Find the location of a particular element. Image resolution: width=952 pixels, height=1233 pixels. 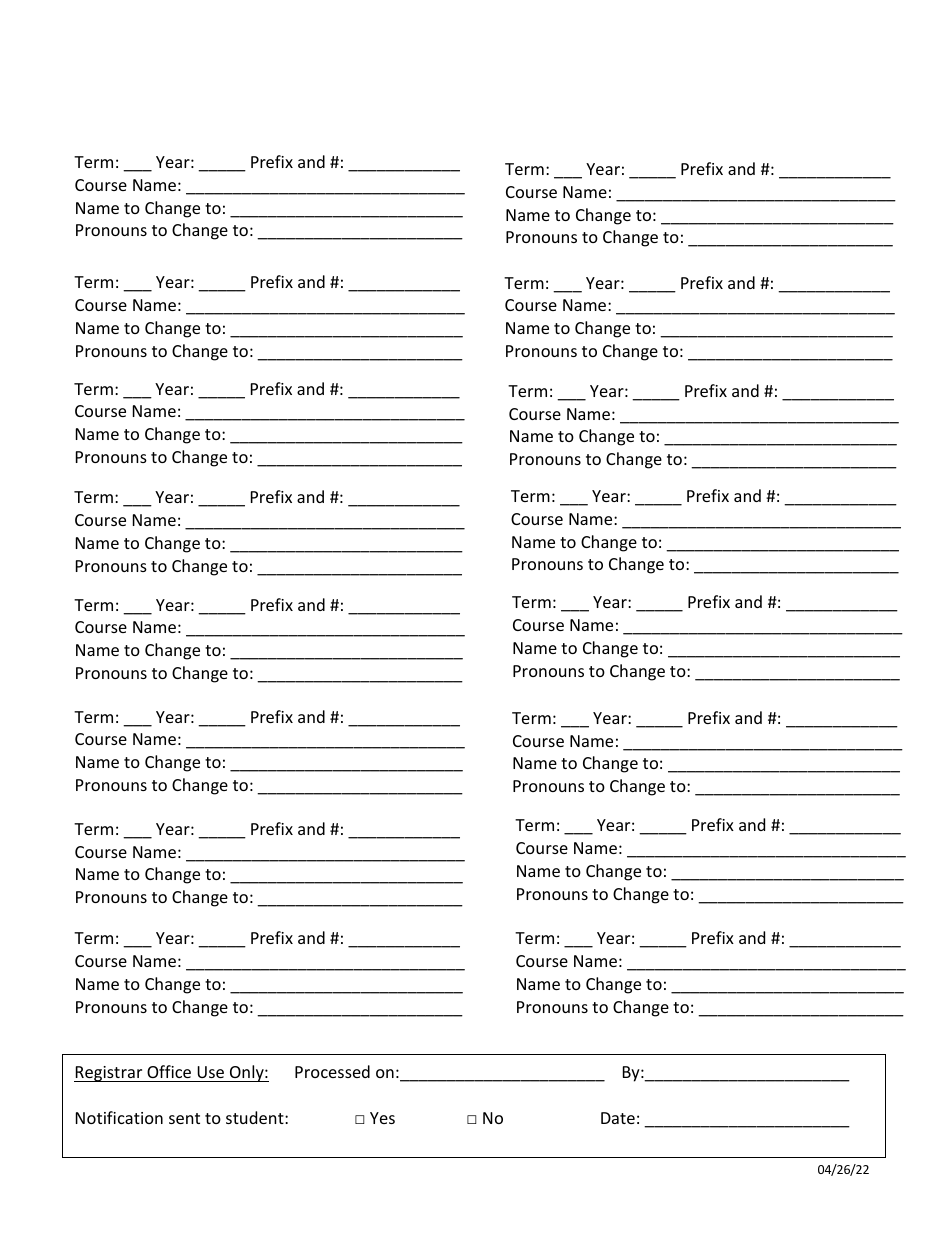

Registrar is located at coordinates (109, 1074).
